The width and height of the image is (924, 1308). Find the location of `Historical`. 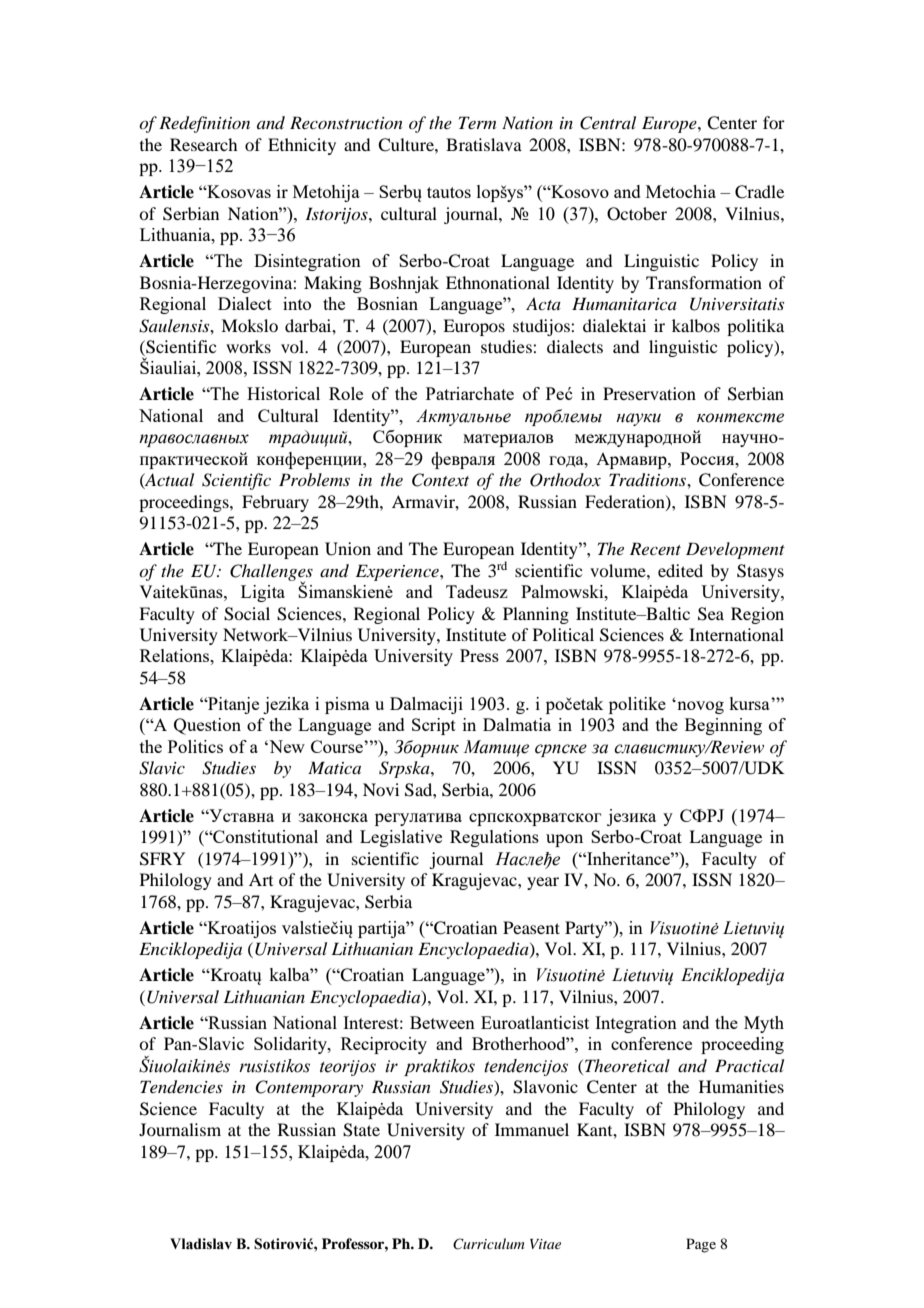

Historical is located at coordinates (283, 393).
